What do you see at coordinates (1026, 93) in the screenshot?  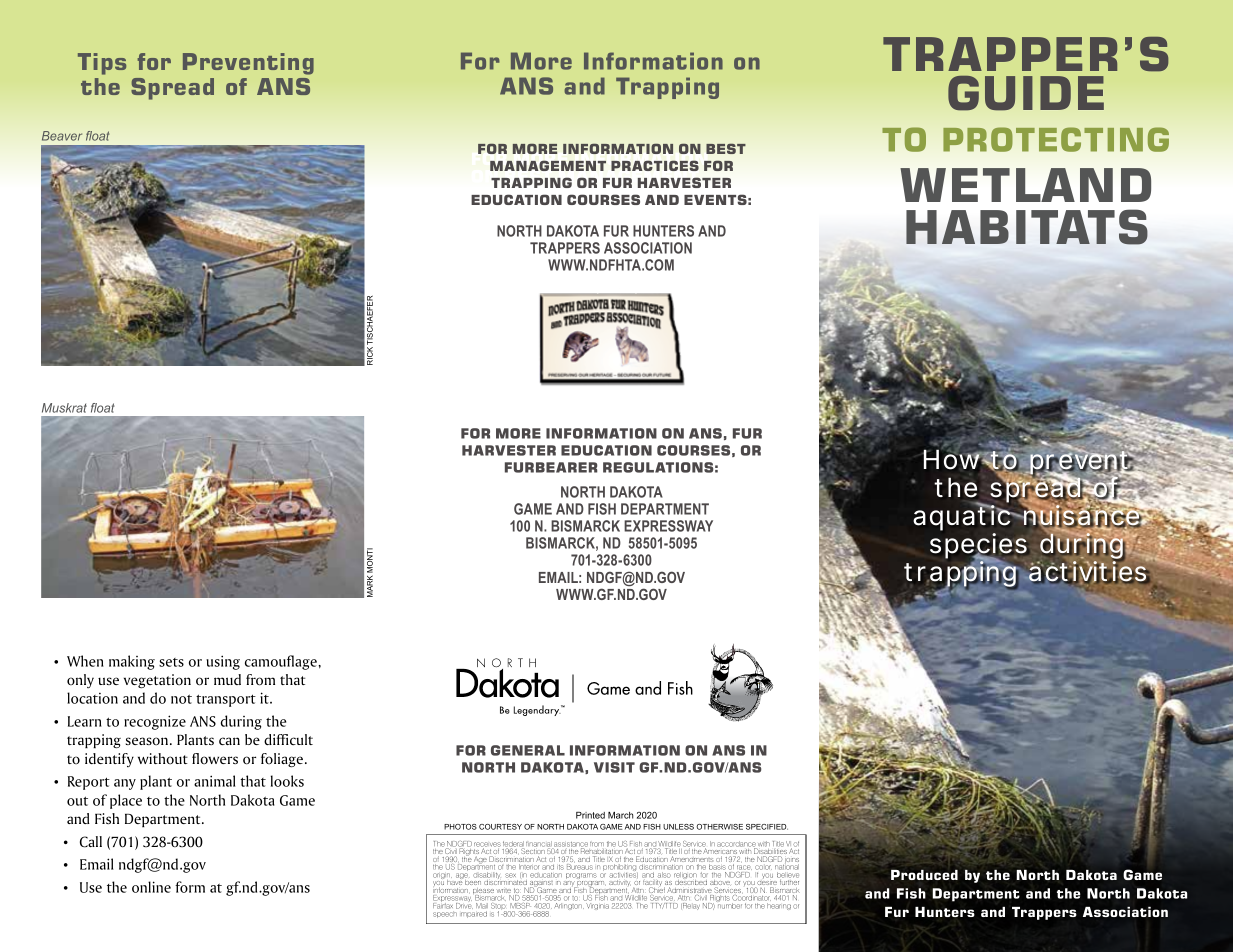 I see `GUIDE` at bounding box center [1026, 93].
